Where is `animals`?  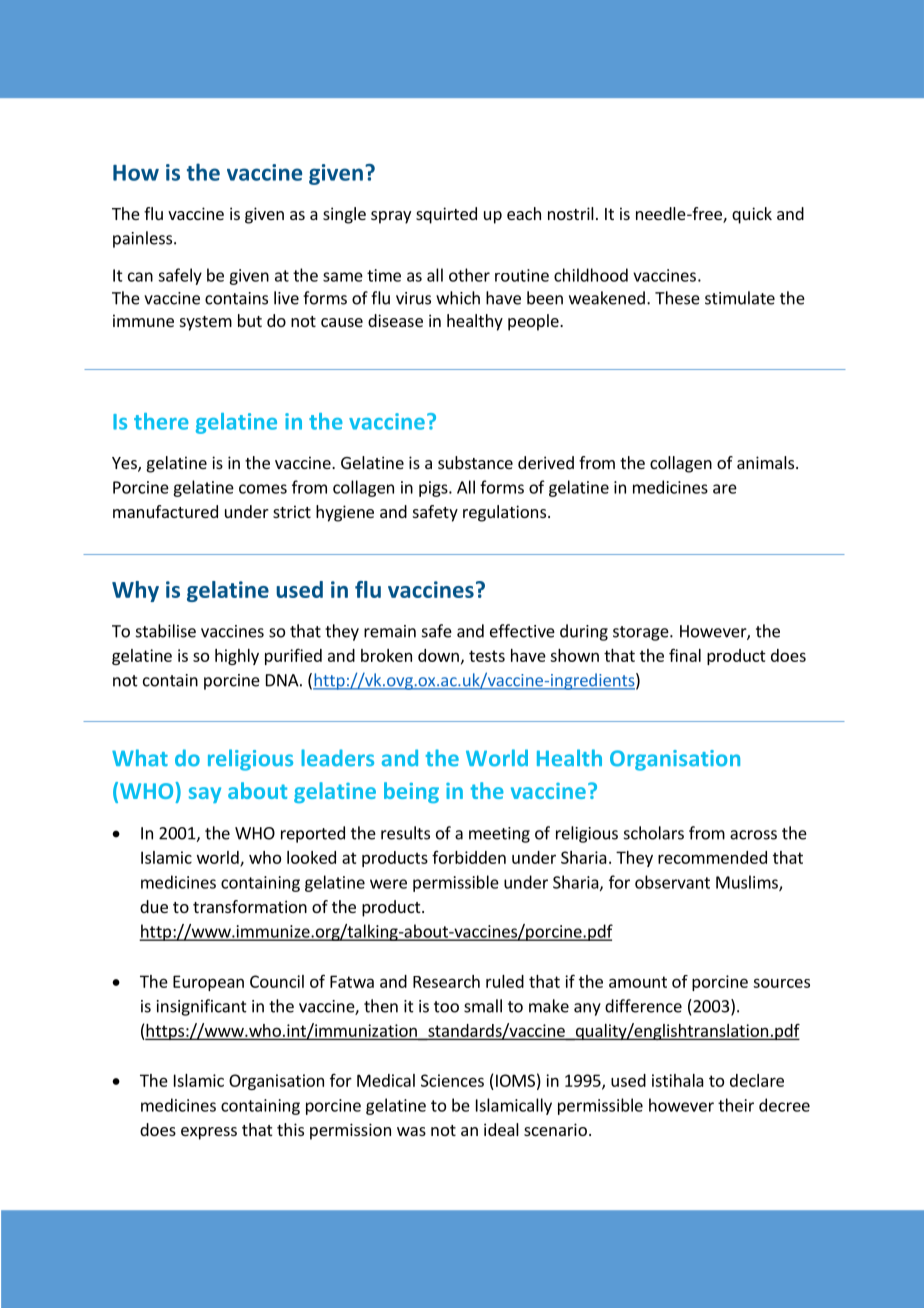
animals is located at coordinates (767, 462).
